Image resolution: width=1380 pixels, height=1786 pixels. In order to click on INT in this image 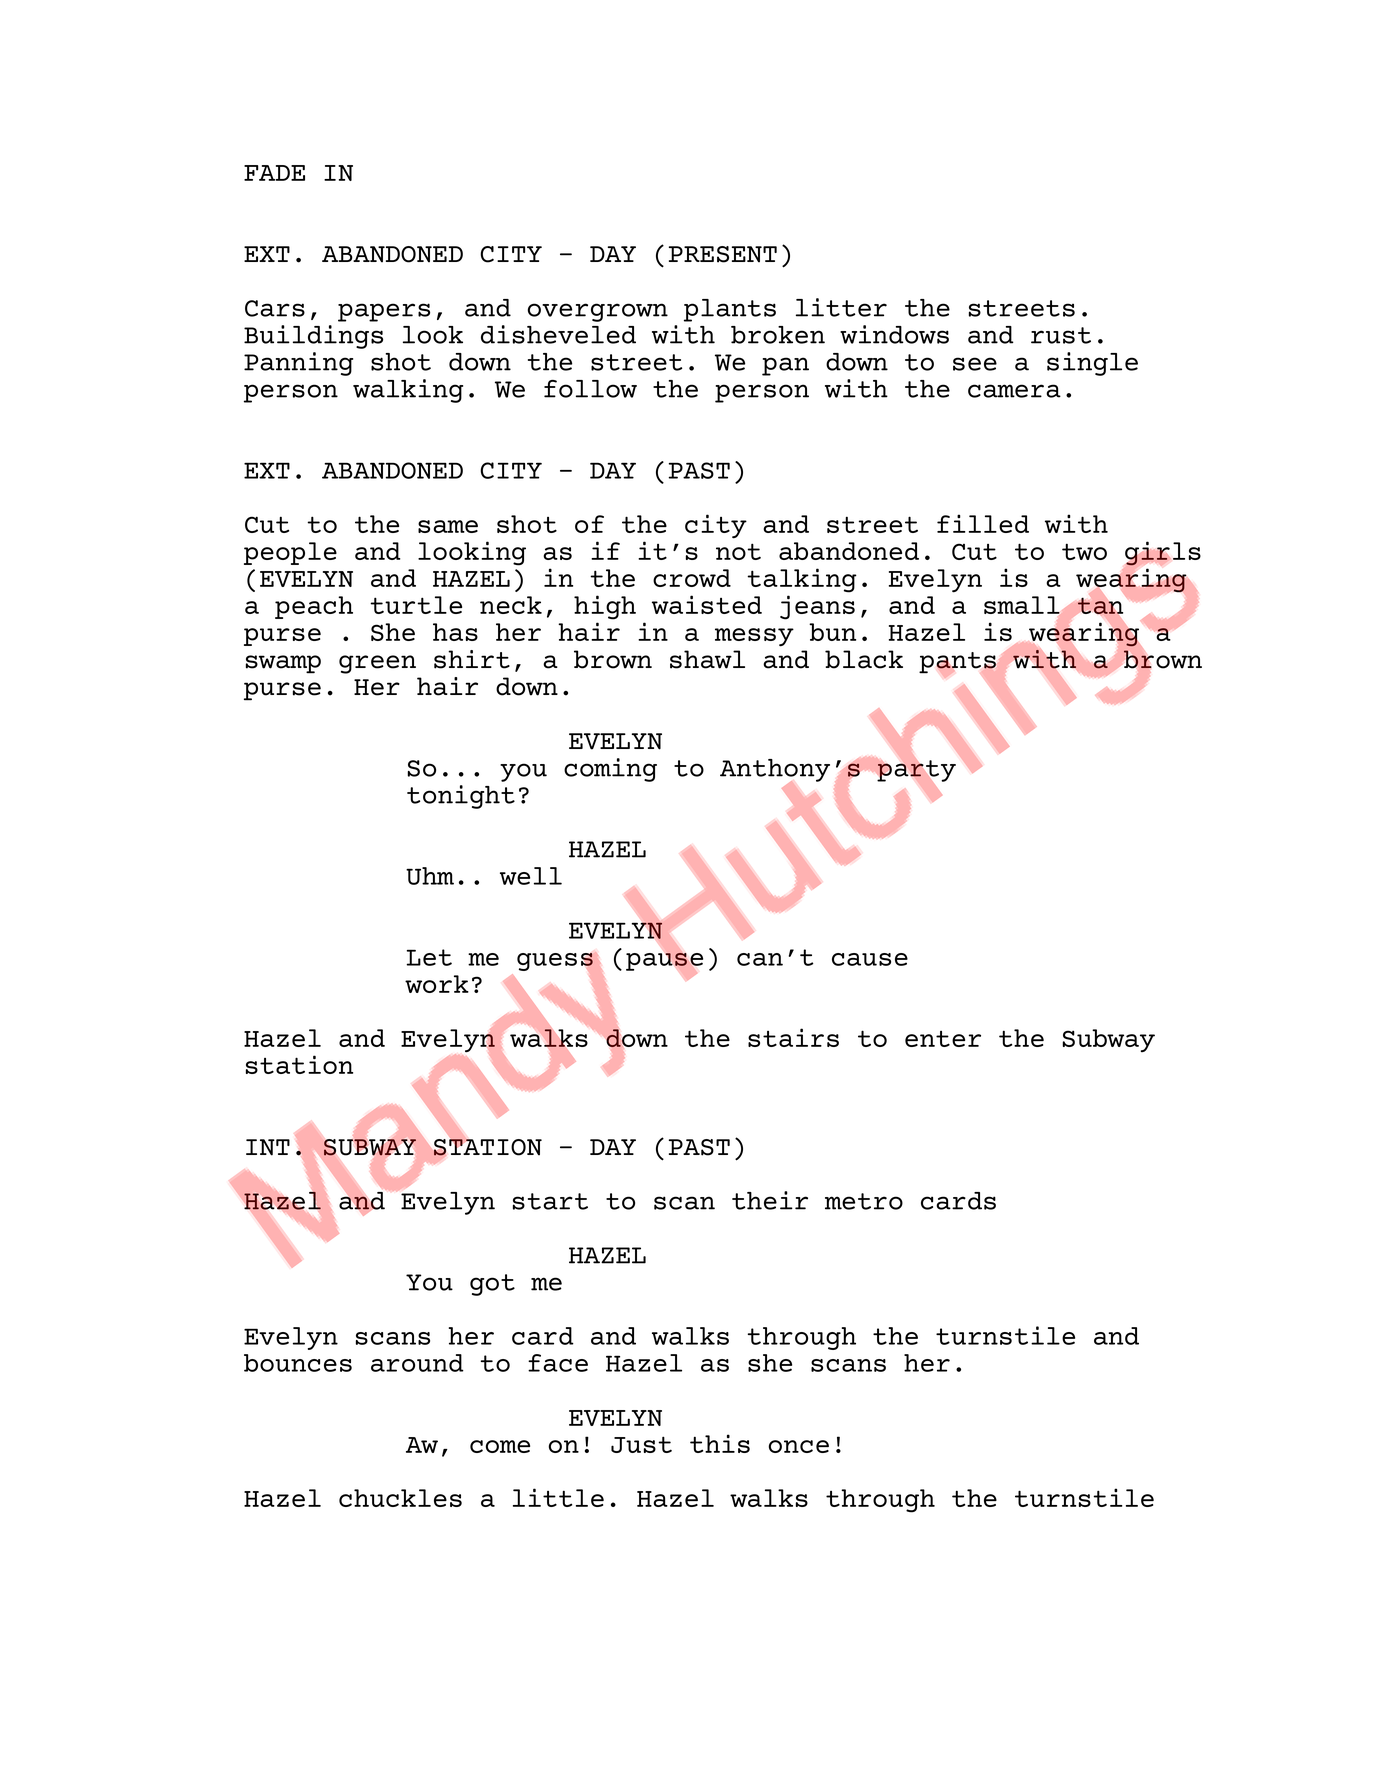, I will do `click(268, 1147)`.
